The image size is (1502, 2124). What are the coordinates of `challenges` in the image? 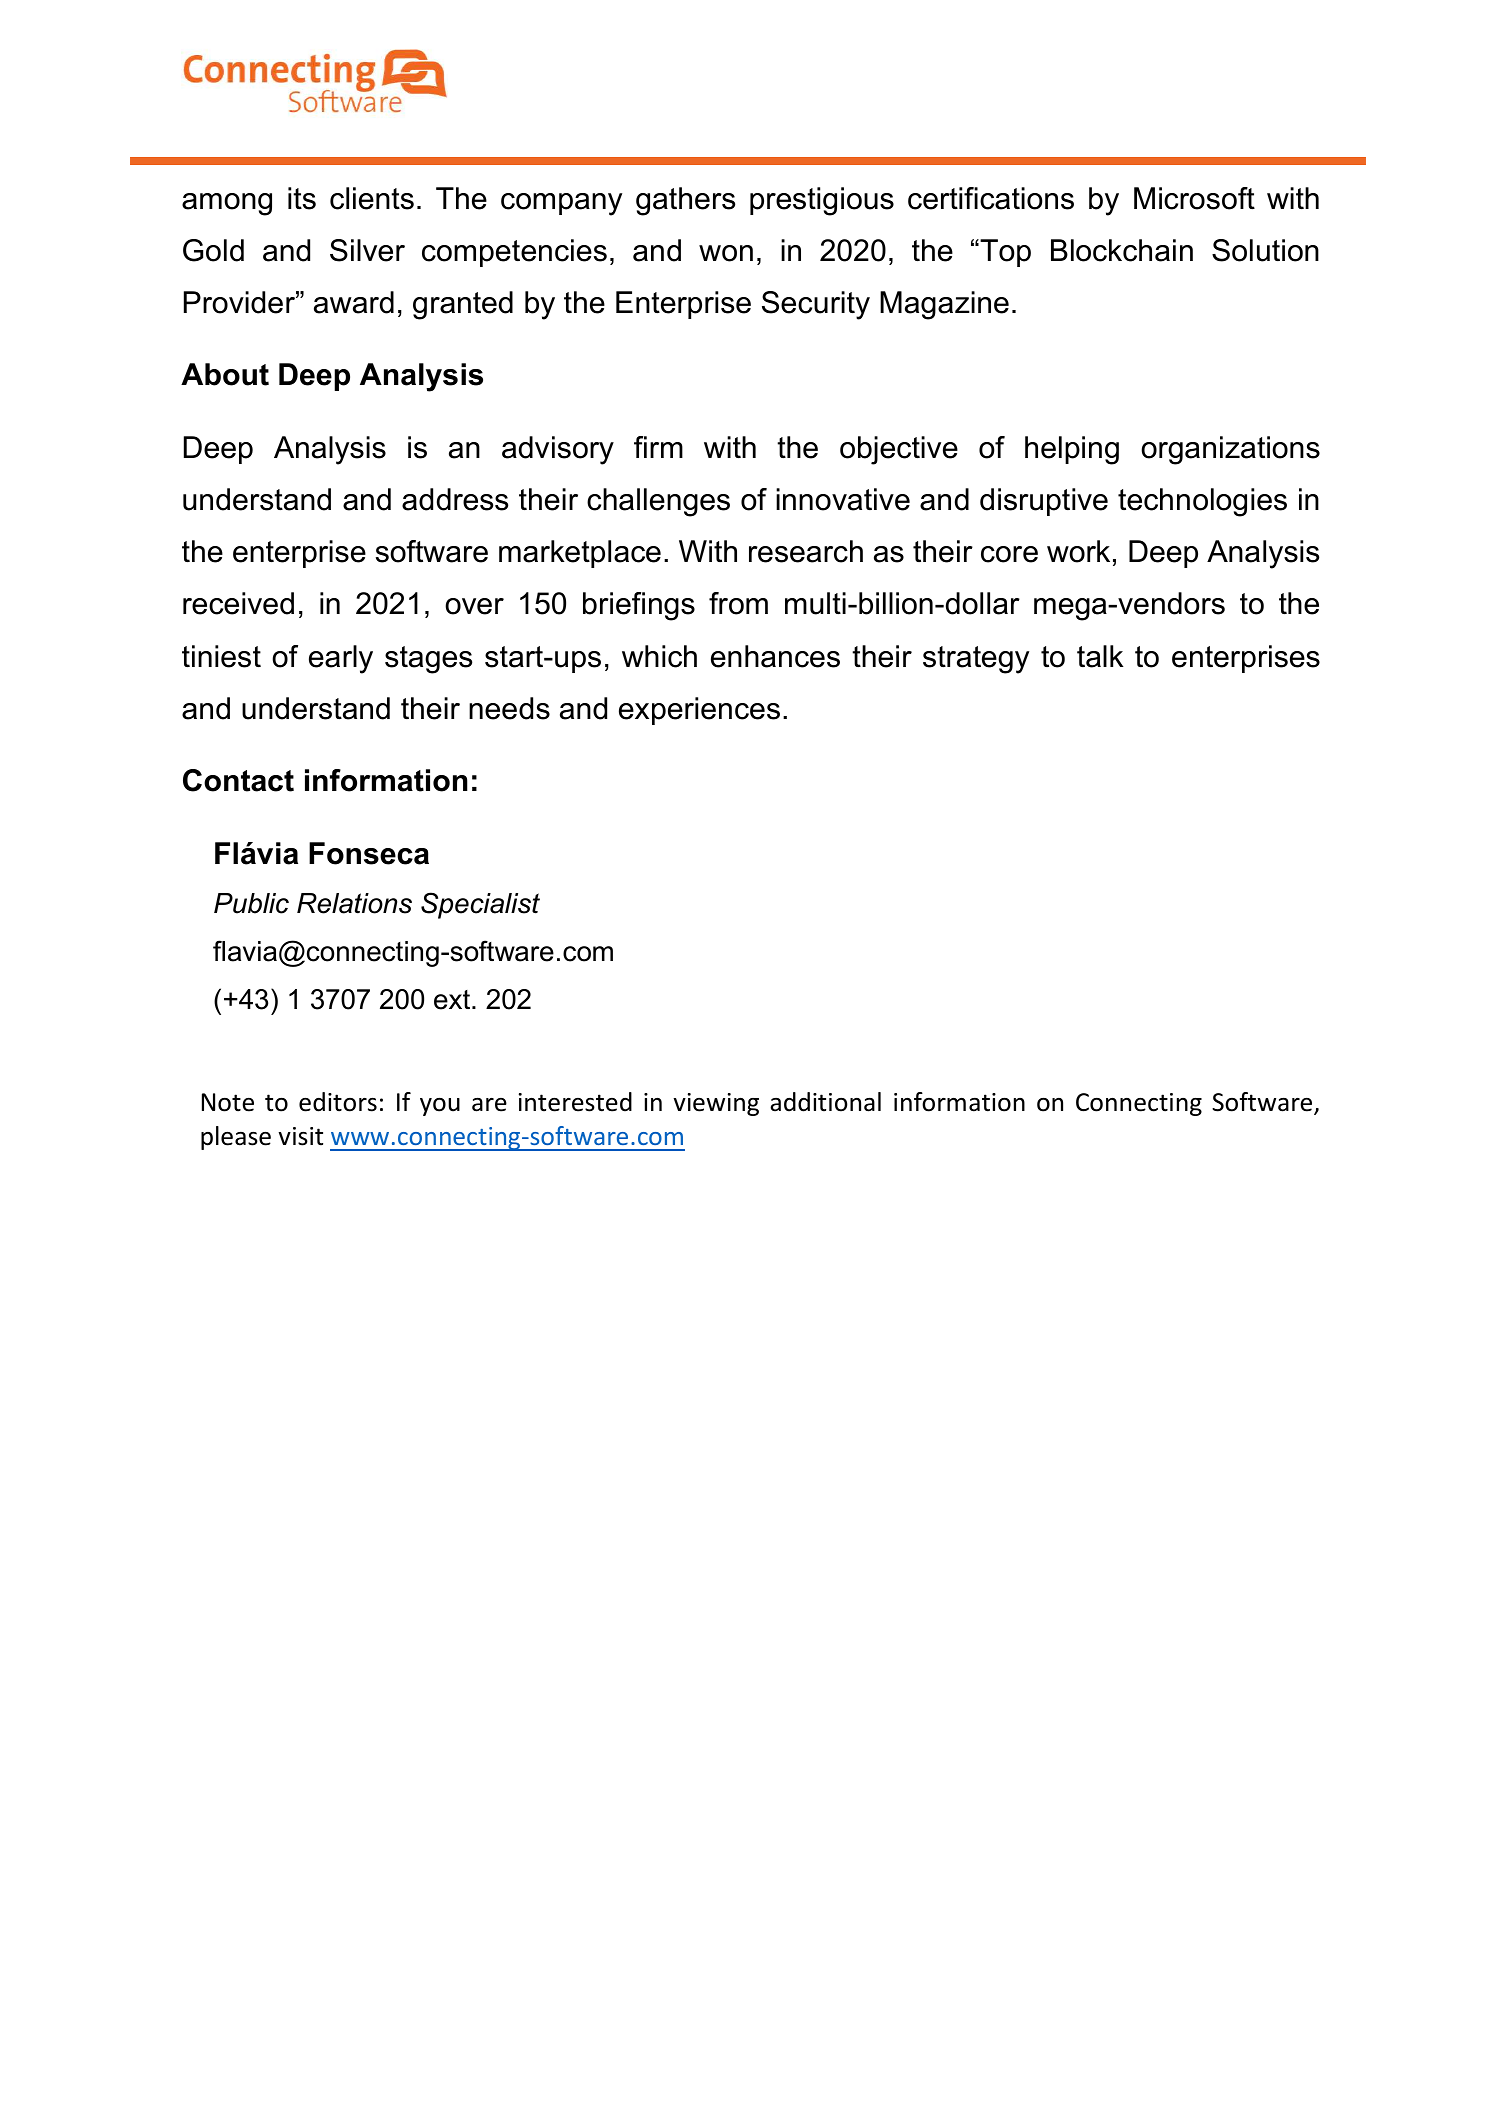 It's located at (658, 502).
